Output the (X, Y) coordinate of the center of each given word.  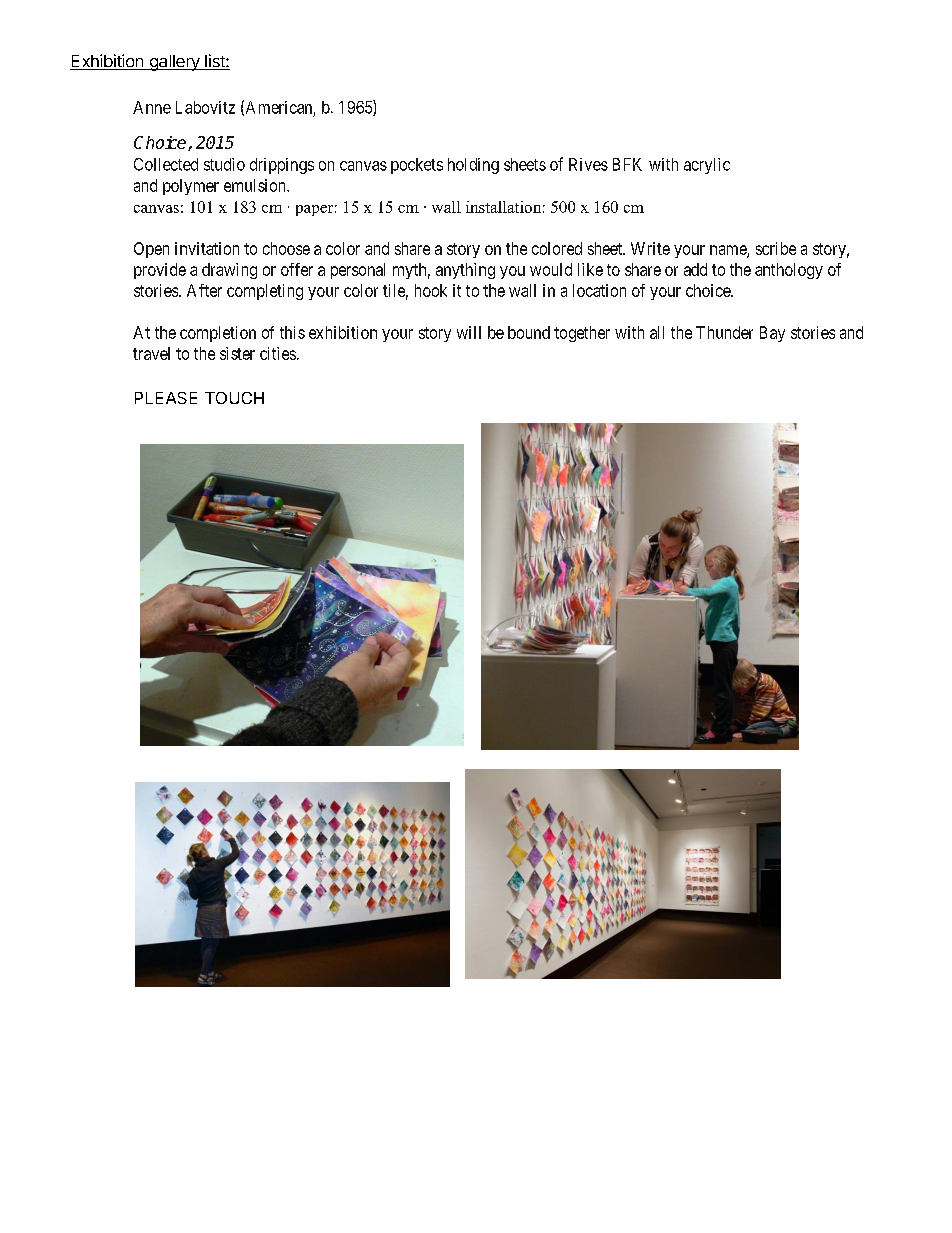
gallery (174, 63)
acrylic (707, 166)
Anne (152, 107)
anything (465, 271)
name (729, 251)
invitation (207, 248)
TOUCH (234, 398)
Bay (772, 334)
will (469, 332)
